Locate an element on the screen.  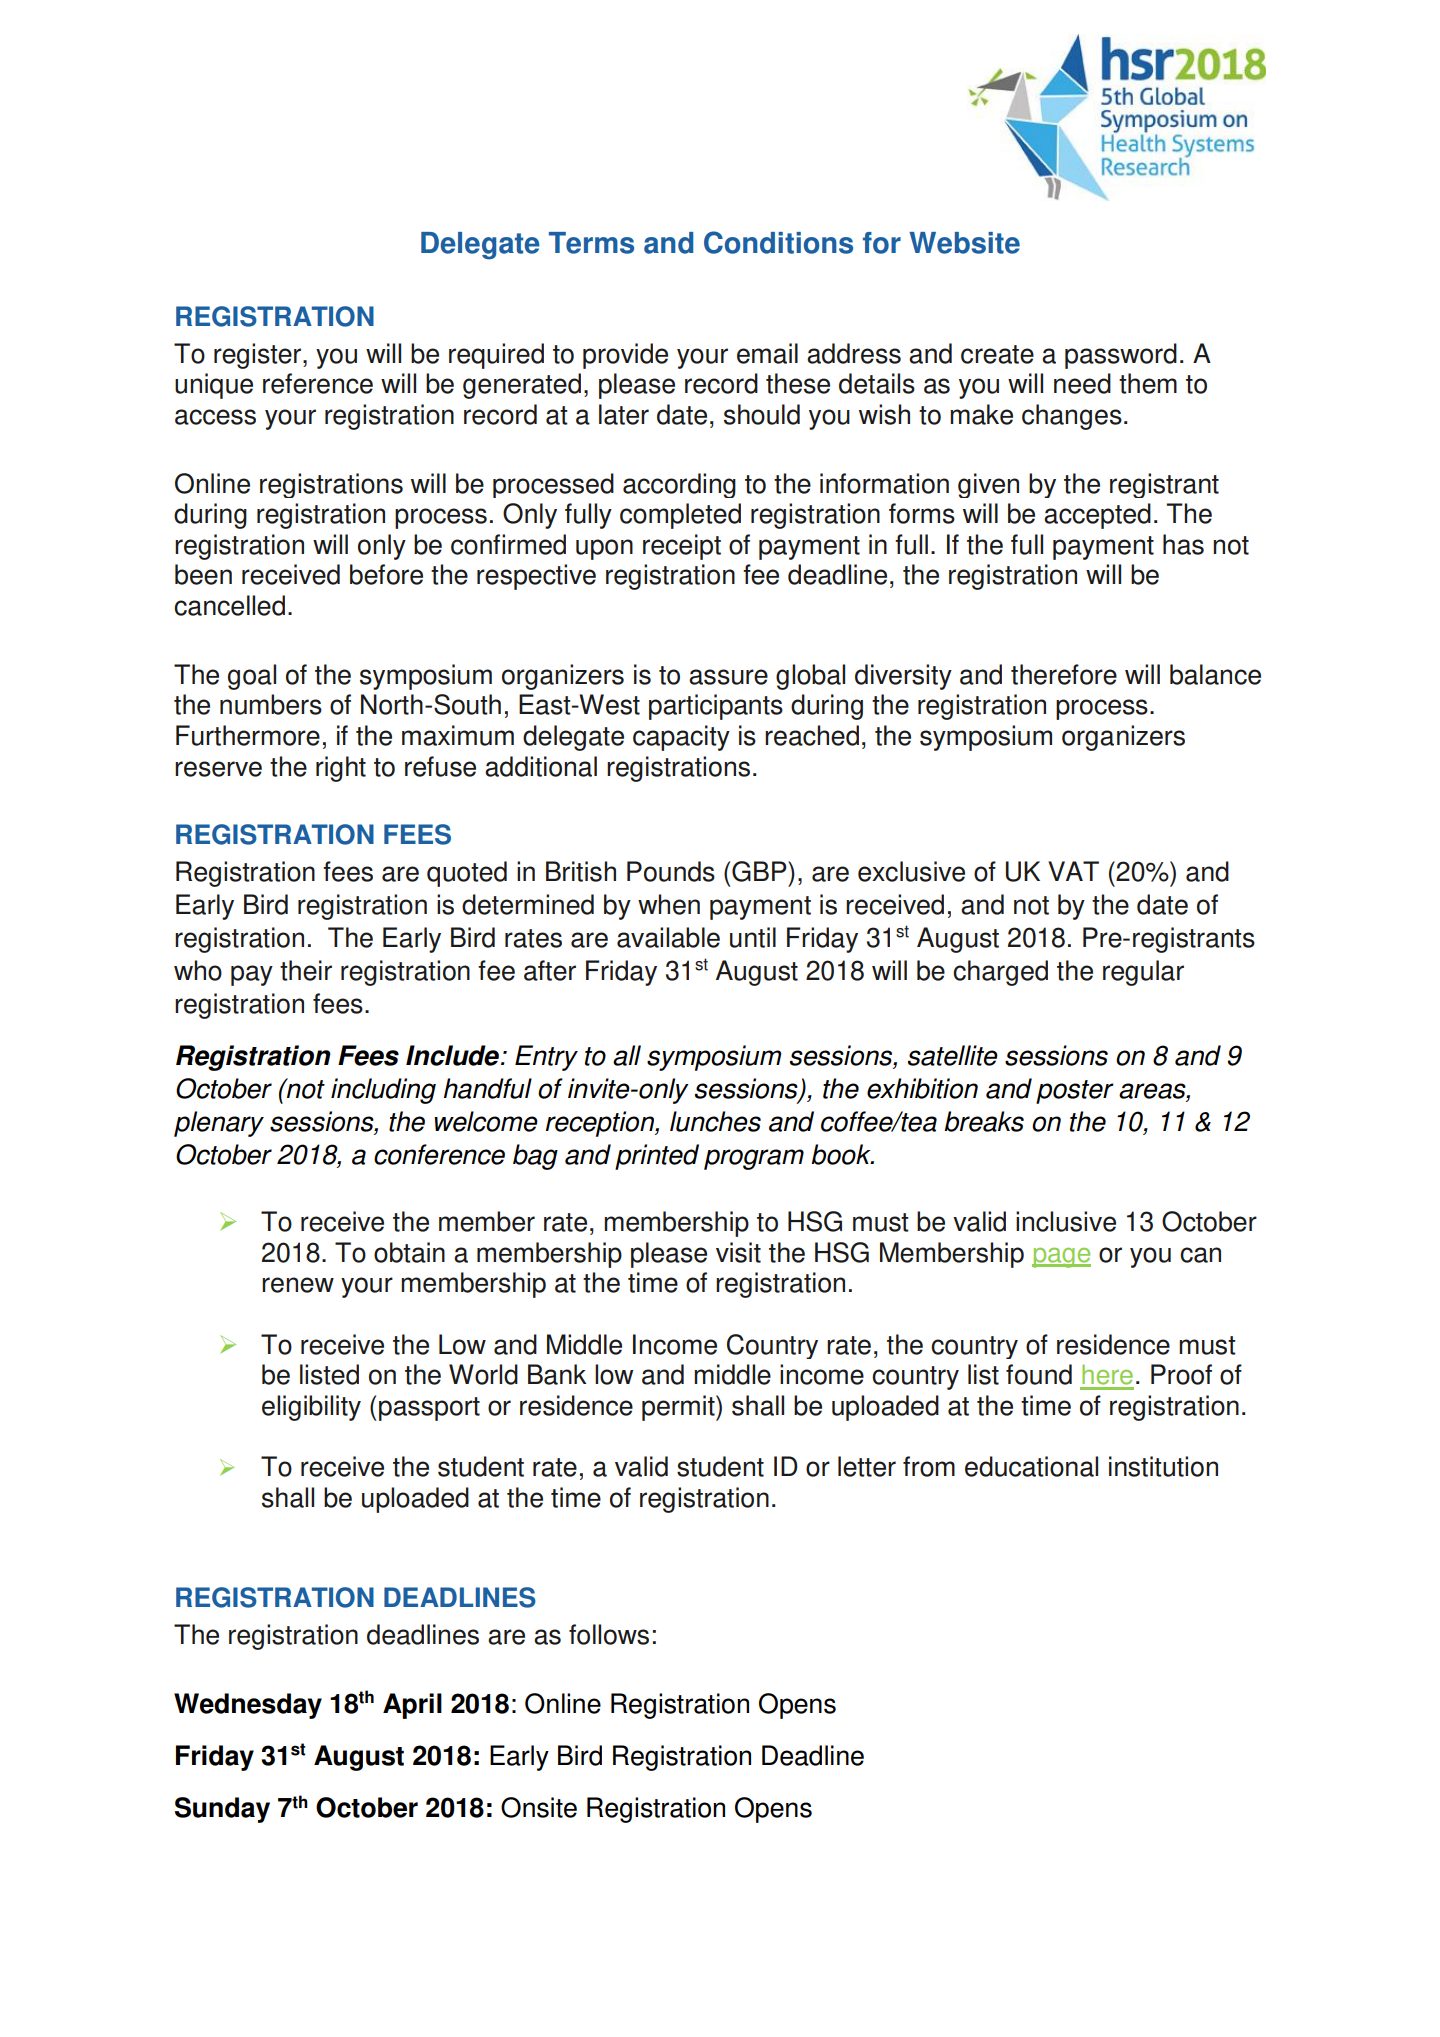
Conditions is located at coordinates (778, 242).
